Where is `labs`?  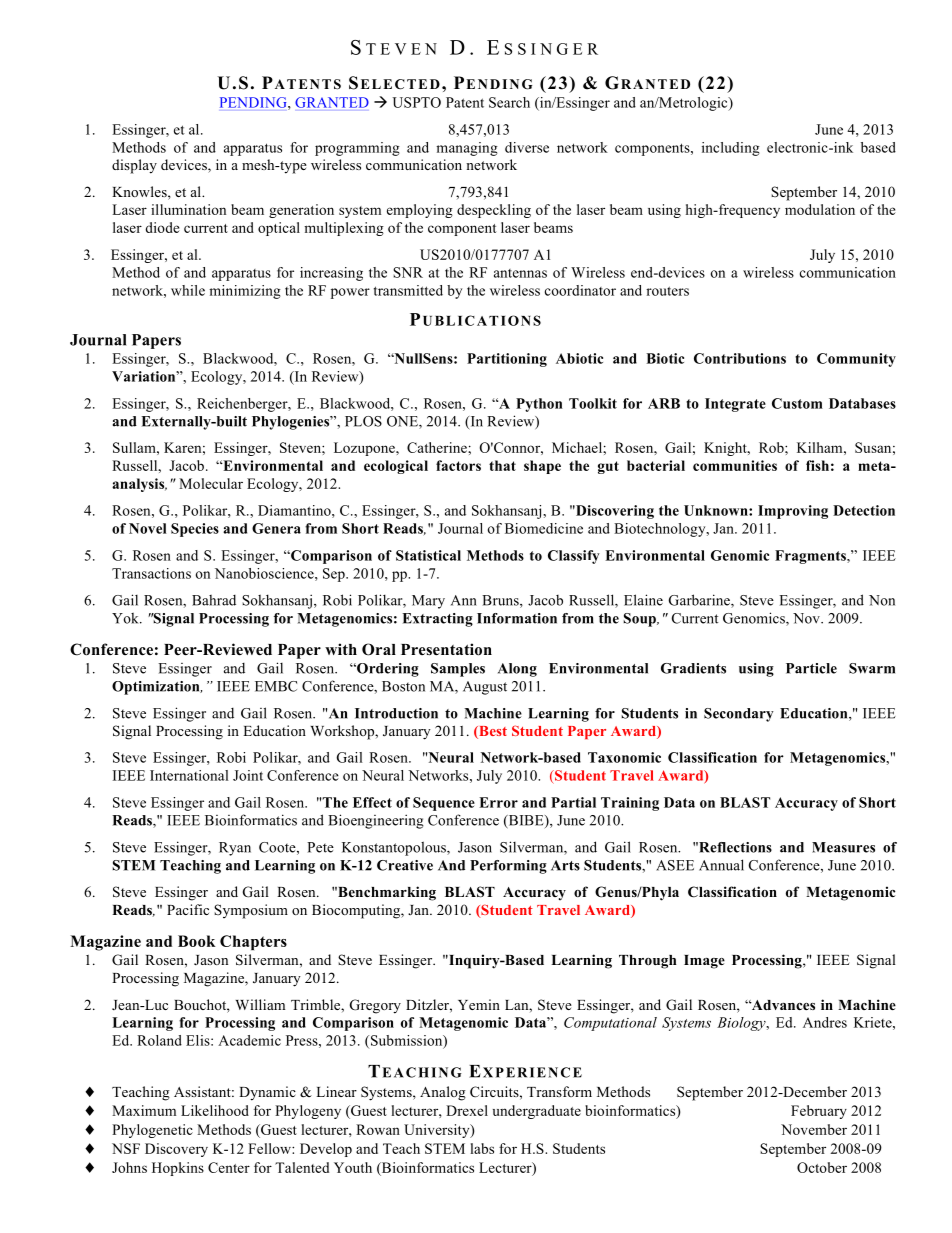 labs is located at coordinates (482, 1148).
